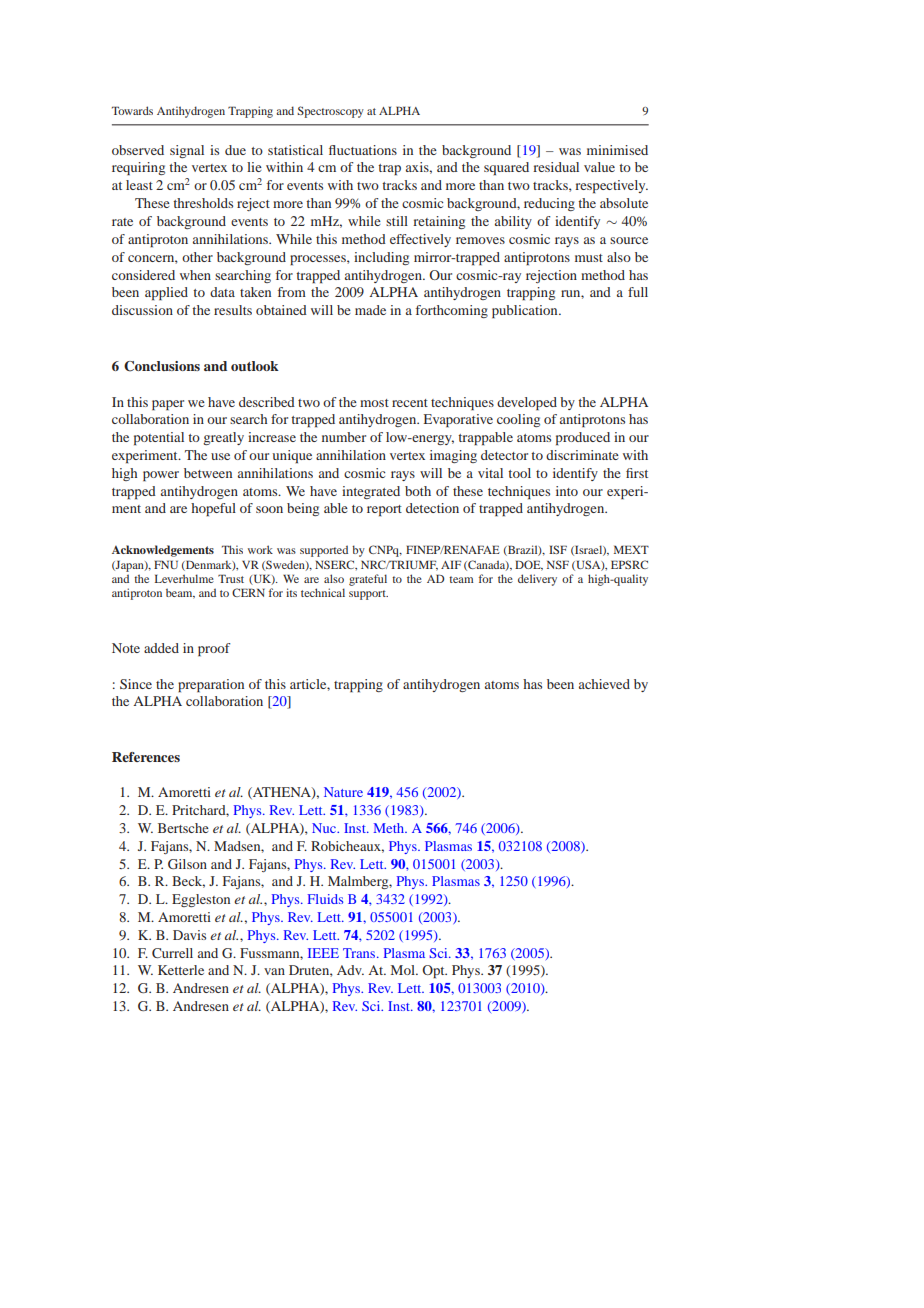 Image resolution: width=924 pixels, height=1308 pixels. I want to click on preparation, so click(211, 686).
